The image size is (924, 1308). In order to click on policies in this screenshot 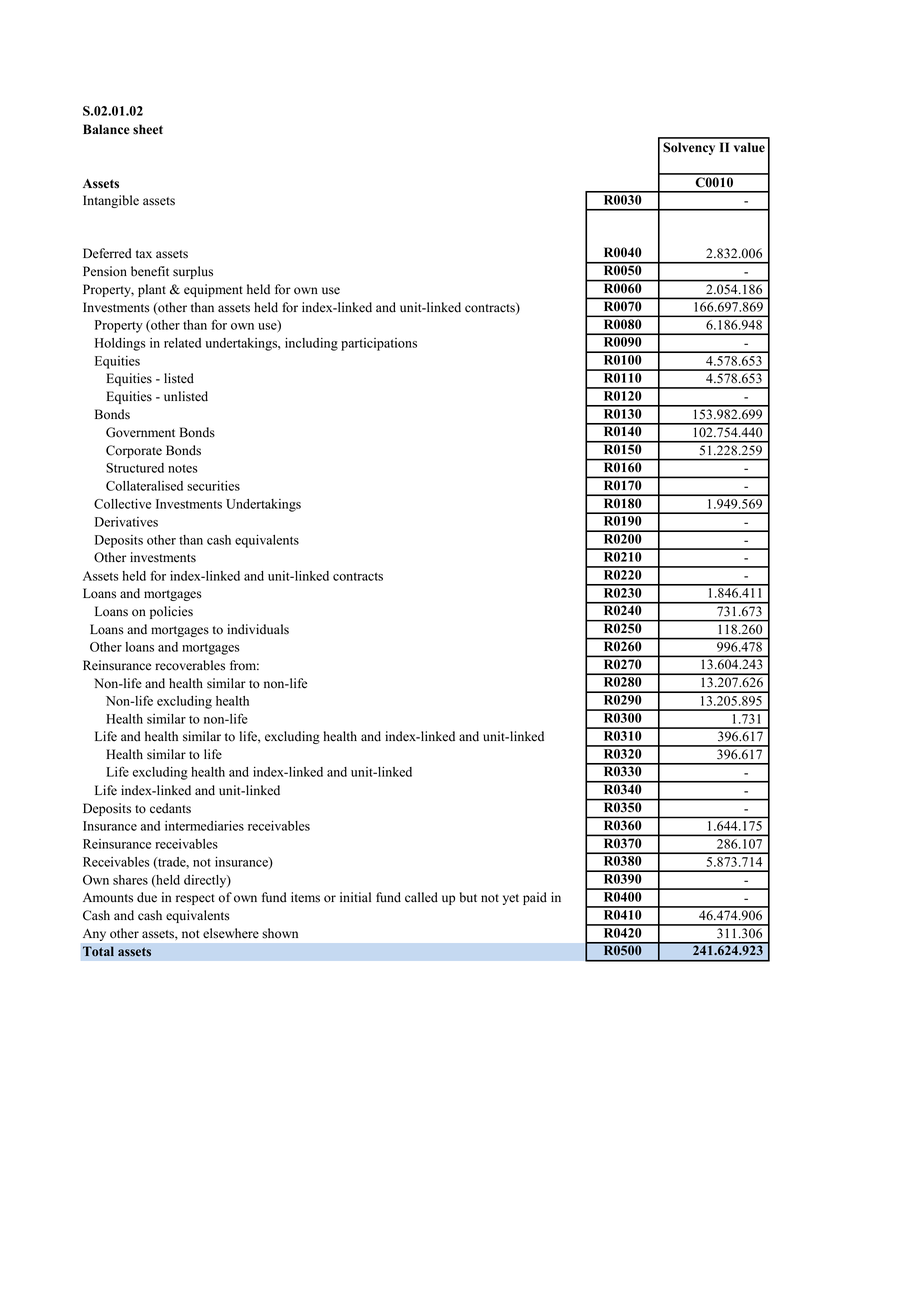, I will do `click(171, 612)`.
